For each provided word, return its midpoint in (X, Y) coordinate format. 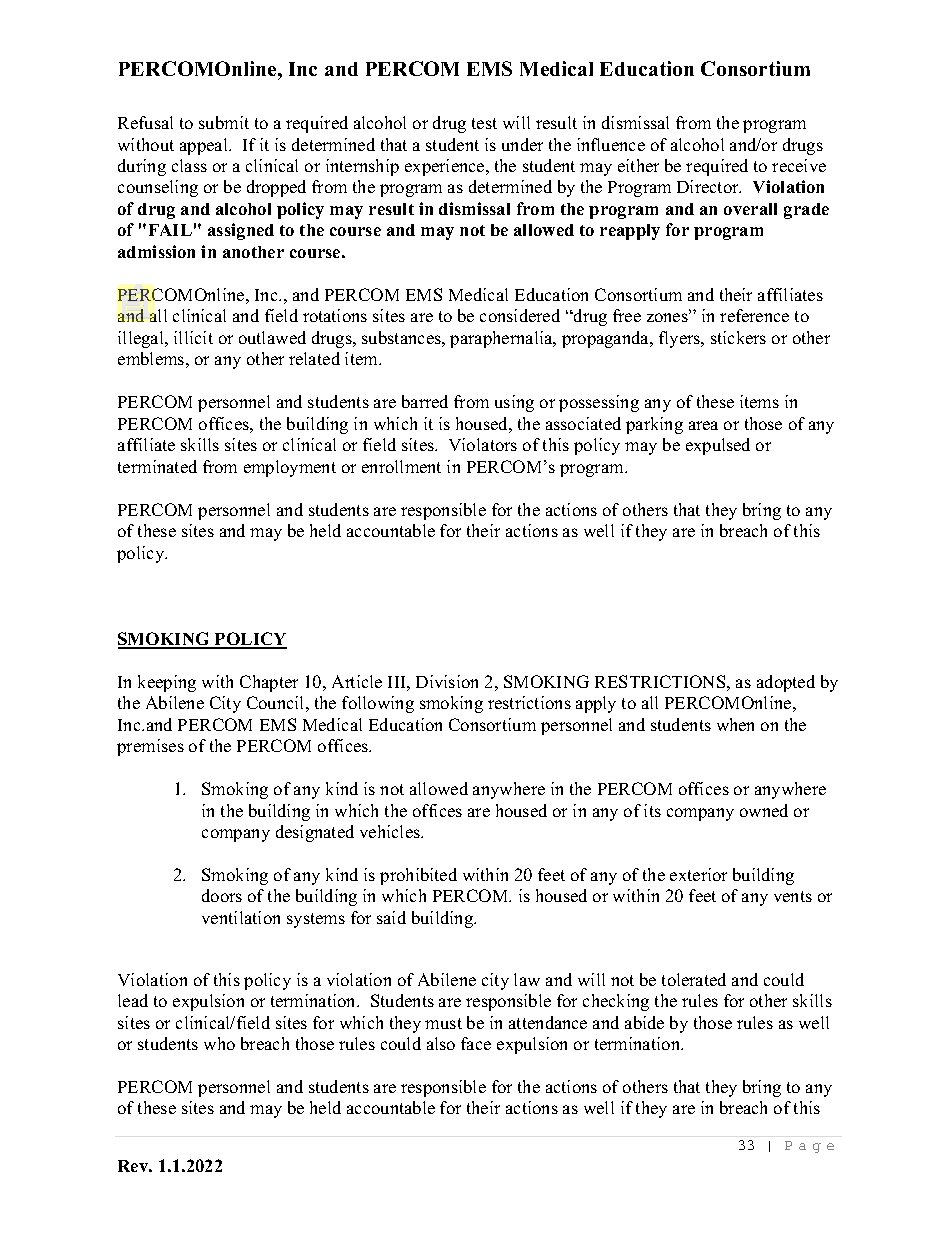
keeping (167, 683)
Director (709, 186)
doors (222, 895)
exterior (698, 874)
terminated (157, 466)
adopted (786, 683)
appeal (205, 146)
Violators (483, 444)
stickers (738, 337)
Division (447, 681)
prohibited (418, 876)
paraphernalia (502, 339)
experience (446, 167)
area (703, 425)
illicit (193, 337)
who (219, 1043)
